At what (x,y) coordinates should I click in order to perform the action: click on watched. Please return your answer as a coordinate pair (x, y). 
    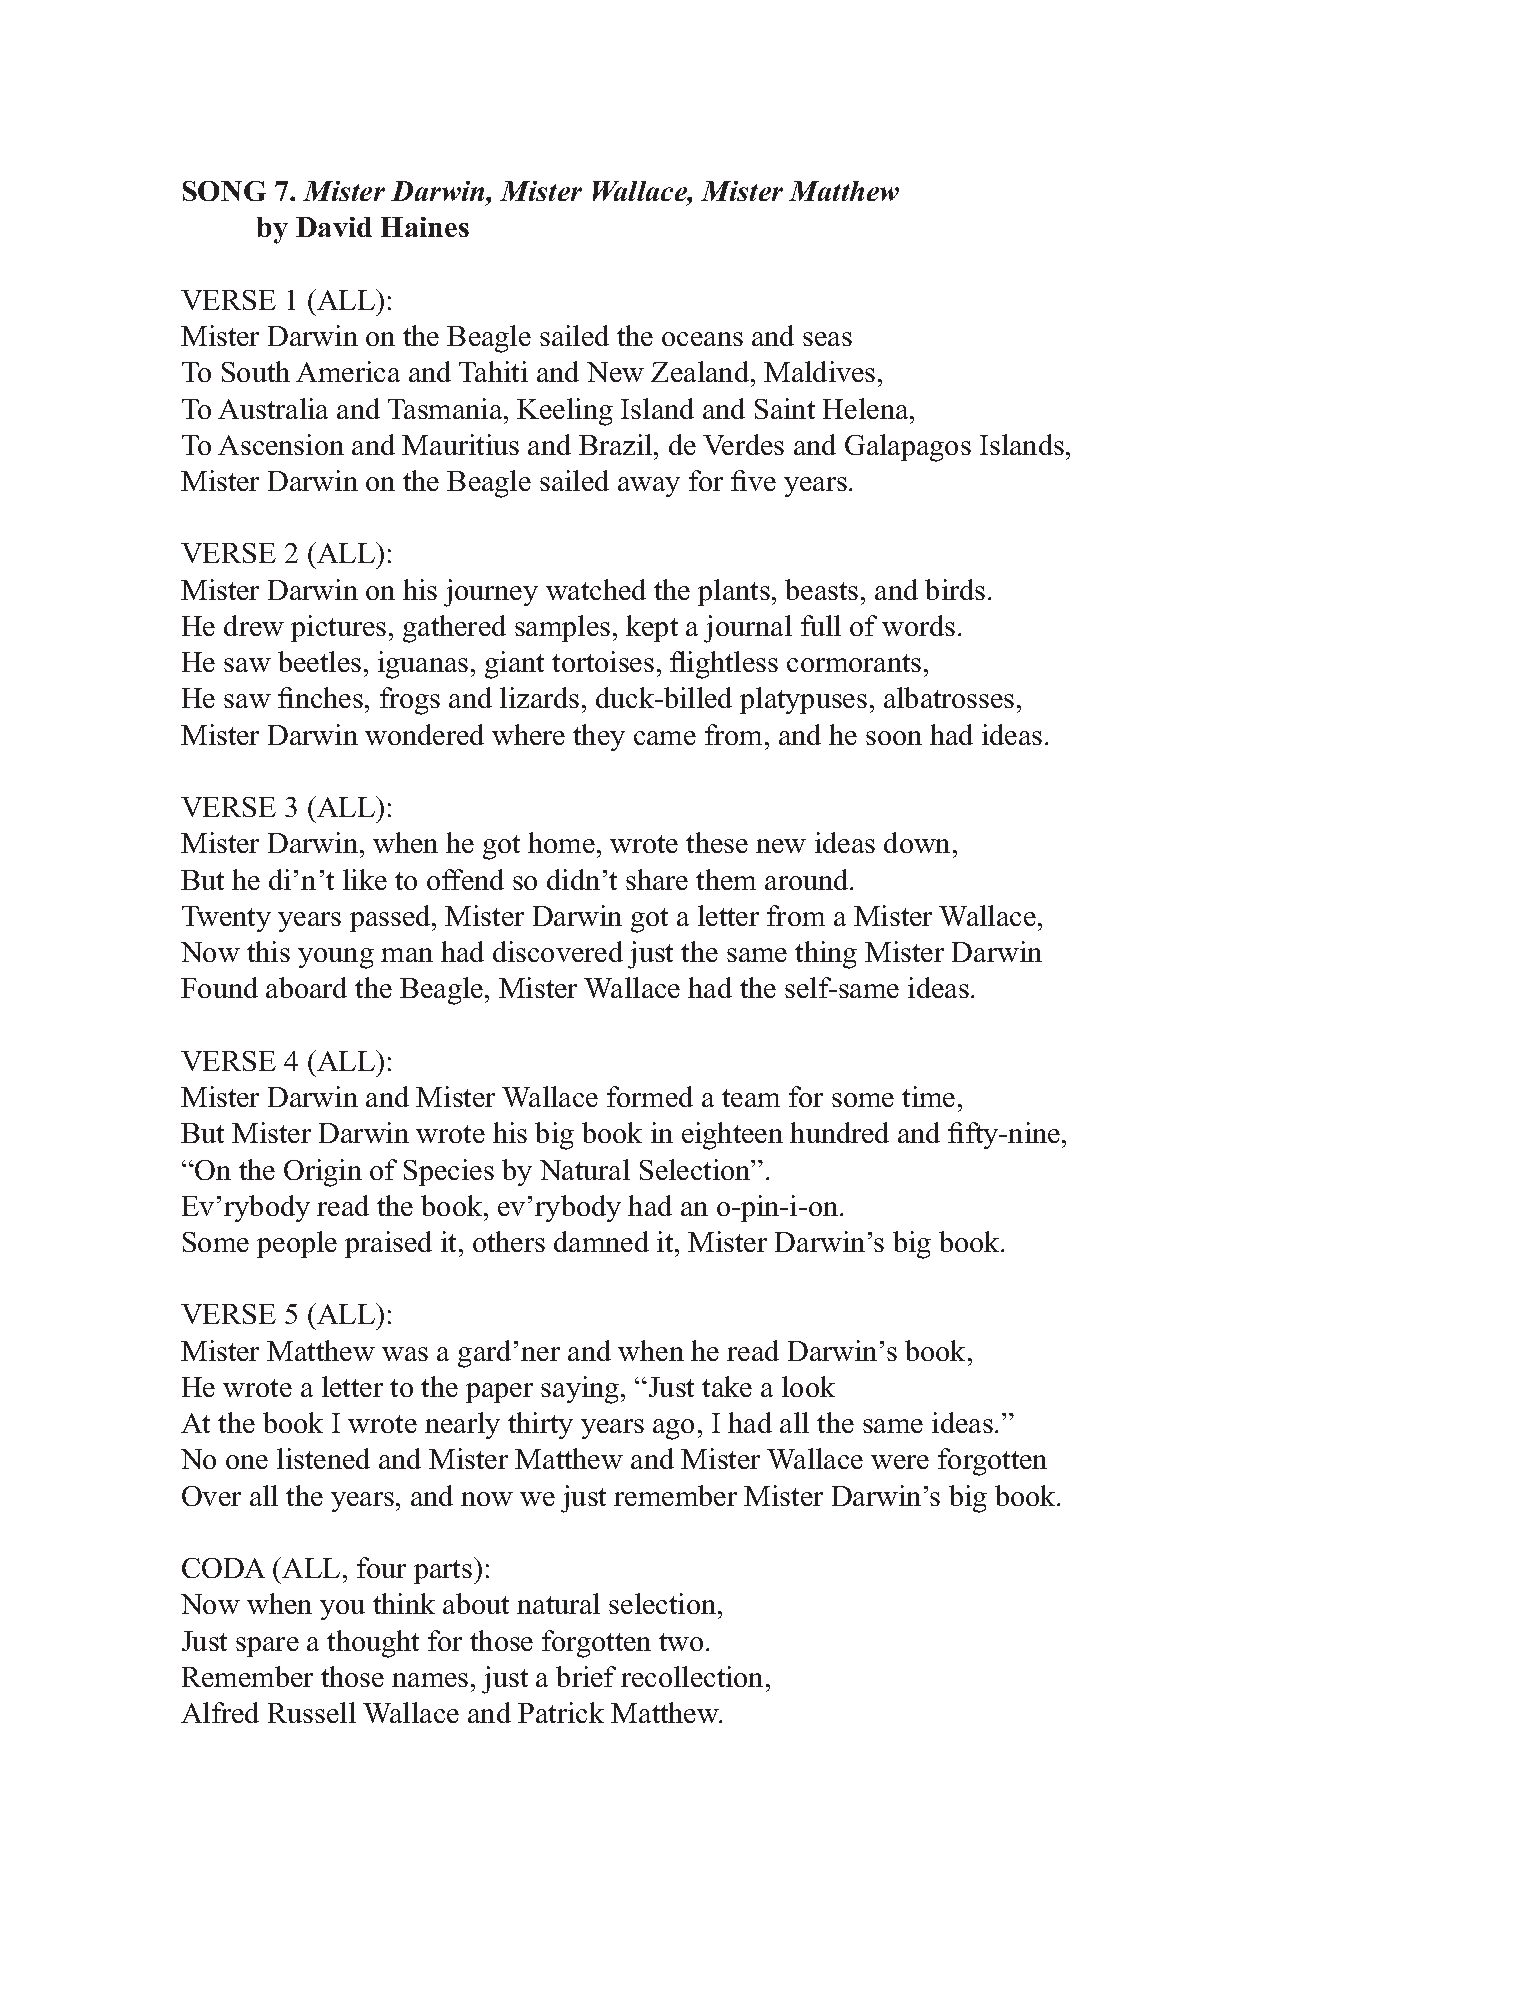
    Looking at the image, I should click on (596, 589).
